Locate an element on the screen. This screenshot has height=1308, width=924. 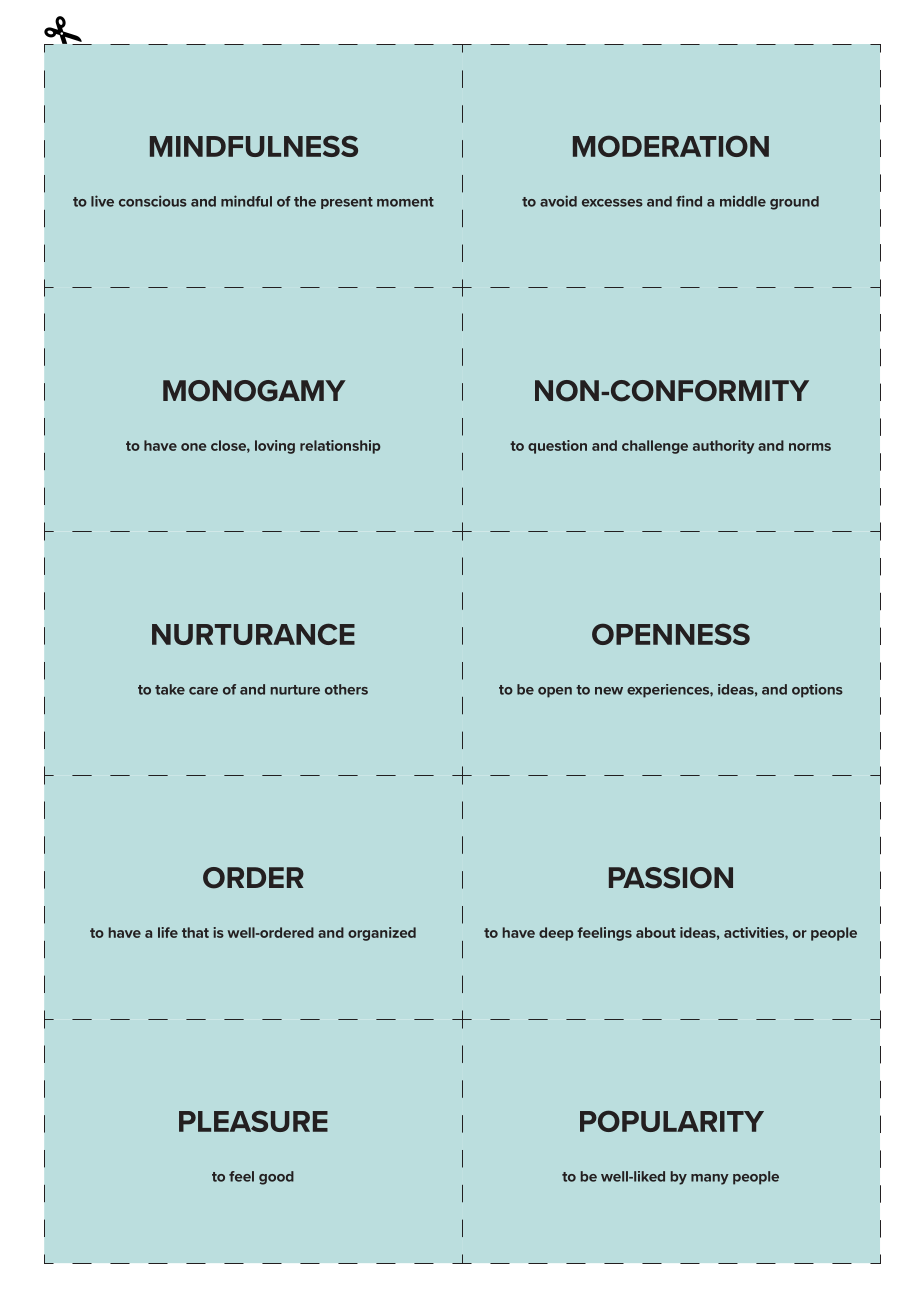
PLEASURE is located at coordinates (253, 1121).
